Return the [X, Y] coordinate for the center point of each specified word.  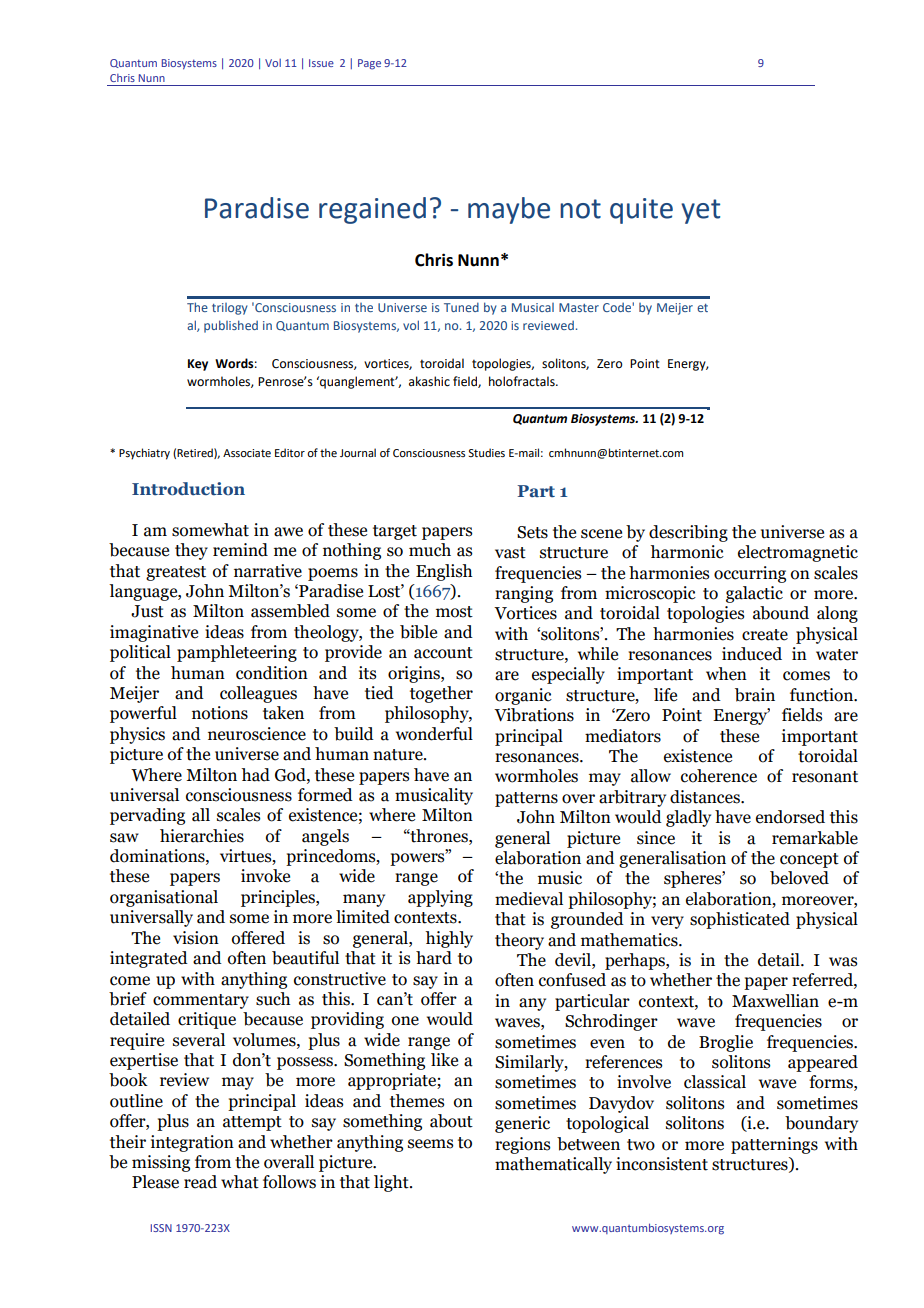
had [255, 775]
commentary [201, 1001]
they [191, 551]
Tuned [461, 307]
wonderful [434, 734]
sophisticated [740, 920]
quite [641, 211]
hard [434, 958]
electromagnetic [798, 553]
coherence [719, 776]
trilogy [230, 309]
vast [510, 553]
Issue [321, 63]
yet [700, 211]
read [200, 1182]
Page [369, 64]
